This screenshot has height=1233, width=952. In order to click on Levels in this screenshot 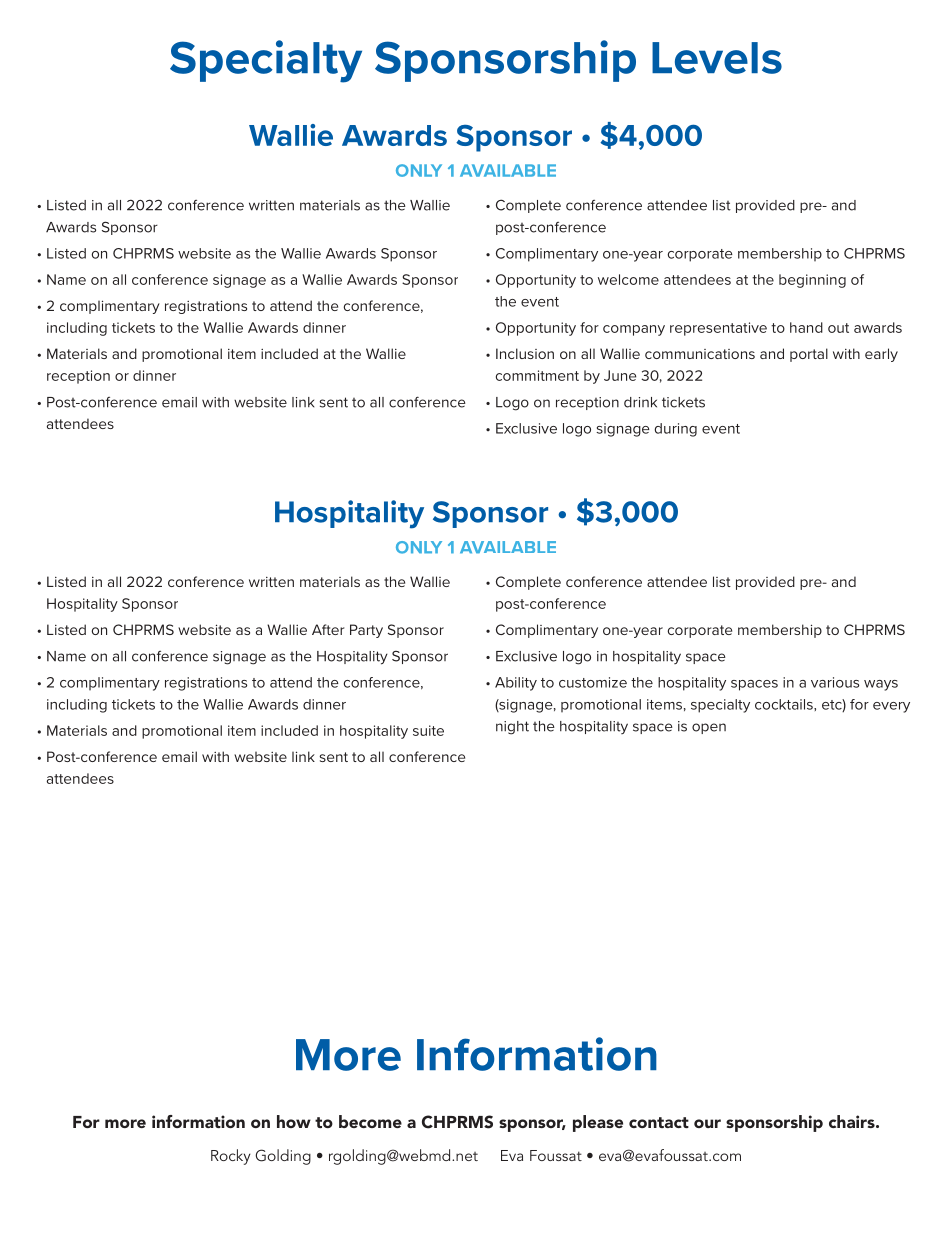, I will do `click(717, 58)`.
